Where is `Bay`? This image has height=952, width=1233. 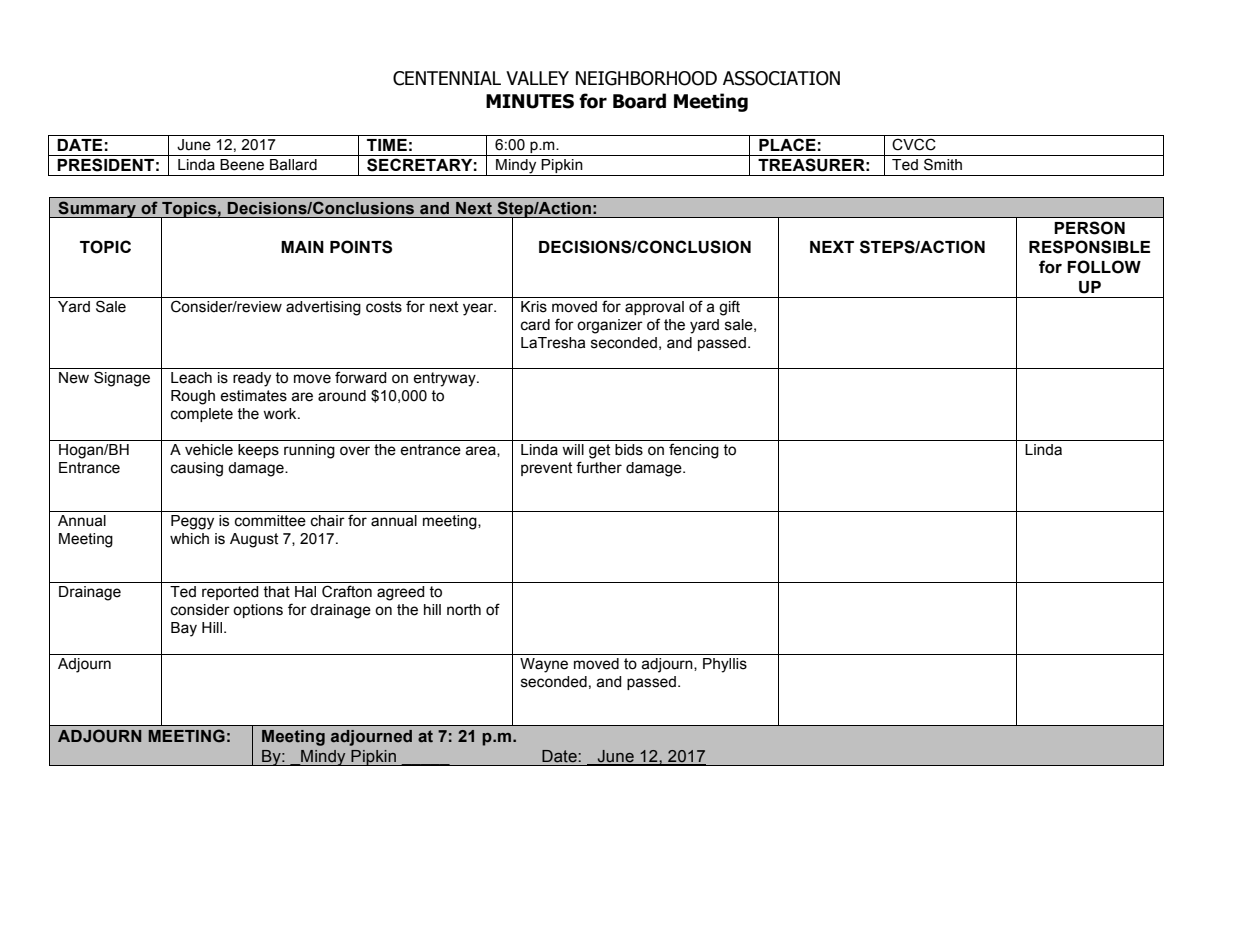 Bay is located at coordinates (184, 629).
